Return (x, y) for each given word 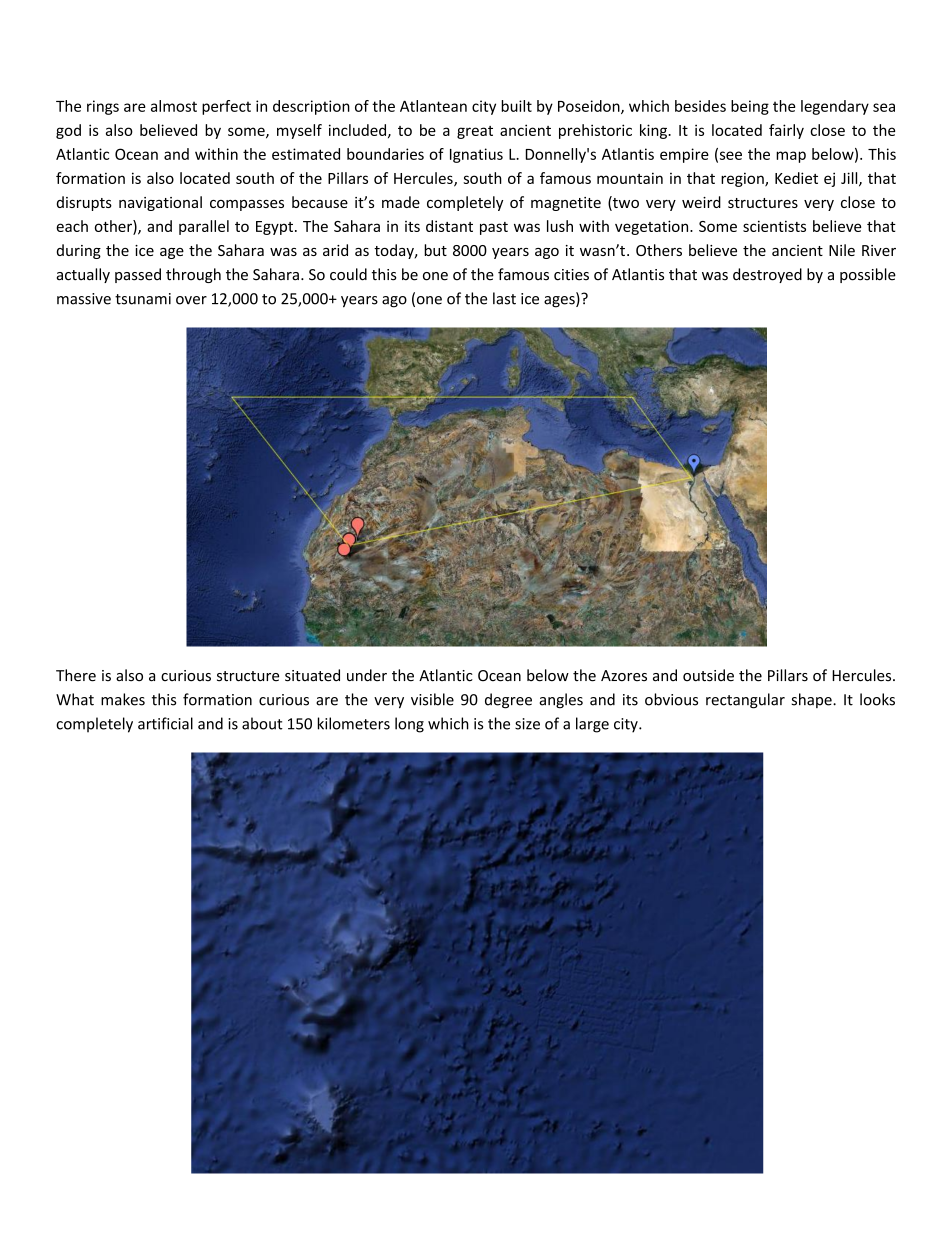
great (475, 132)
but (435, 250)
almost (174, 106)
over (191, 300)
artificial (165, 723)
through (193, 275)
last (504, 298)
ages (560, 302)
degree (508, 701)
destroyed (767, 275)
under (367, 675)
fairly (786, 131)
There (76, 675)
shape (812, 700)
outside (708, 675)
